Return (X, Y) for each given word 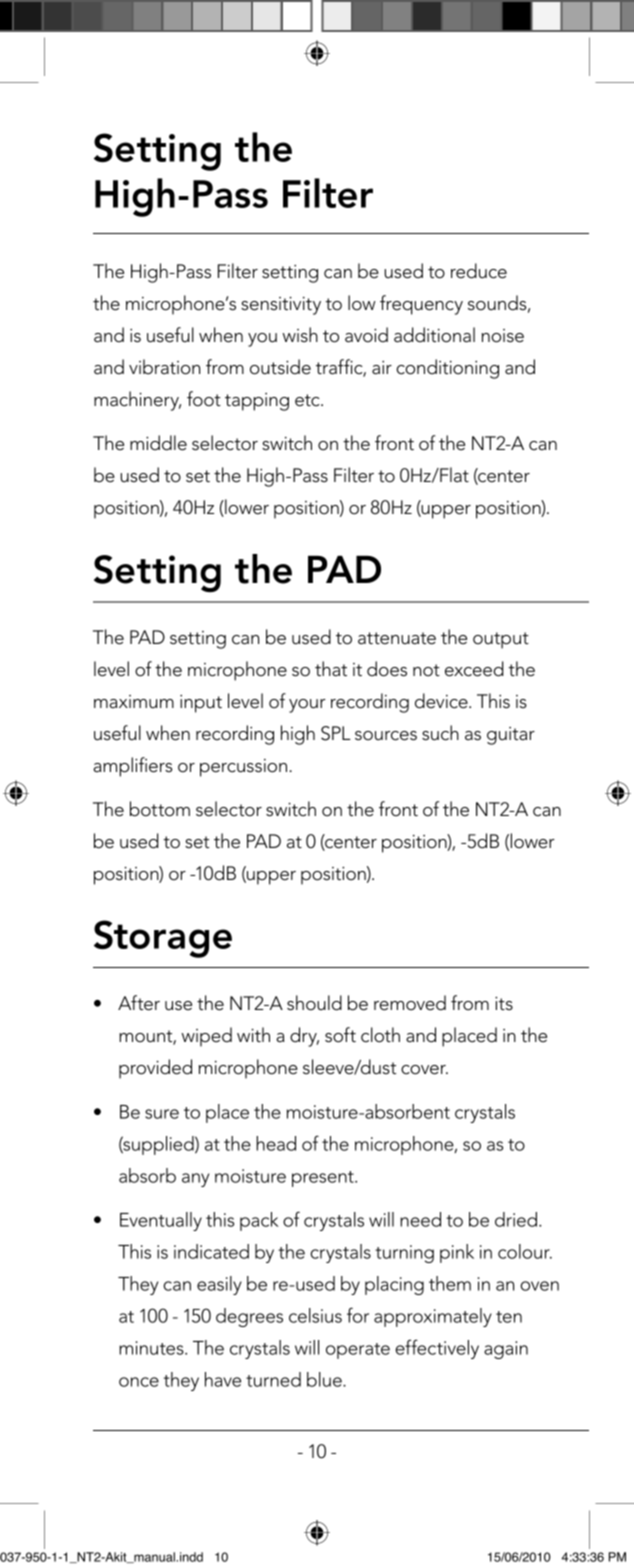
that (331, 668)
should (314, 1003)
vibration (164, 367)
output (501, 640)
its (504, 1003)
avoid (366, 335)
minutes (152, 1348)
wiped (207, 1037)
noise (503, 336)
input (201, 704)
